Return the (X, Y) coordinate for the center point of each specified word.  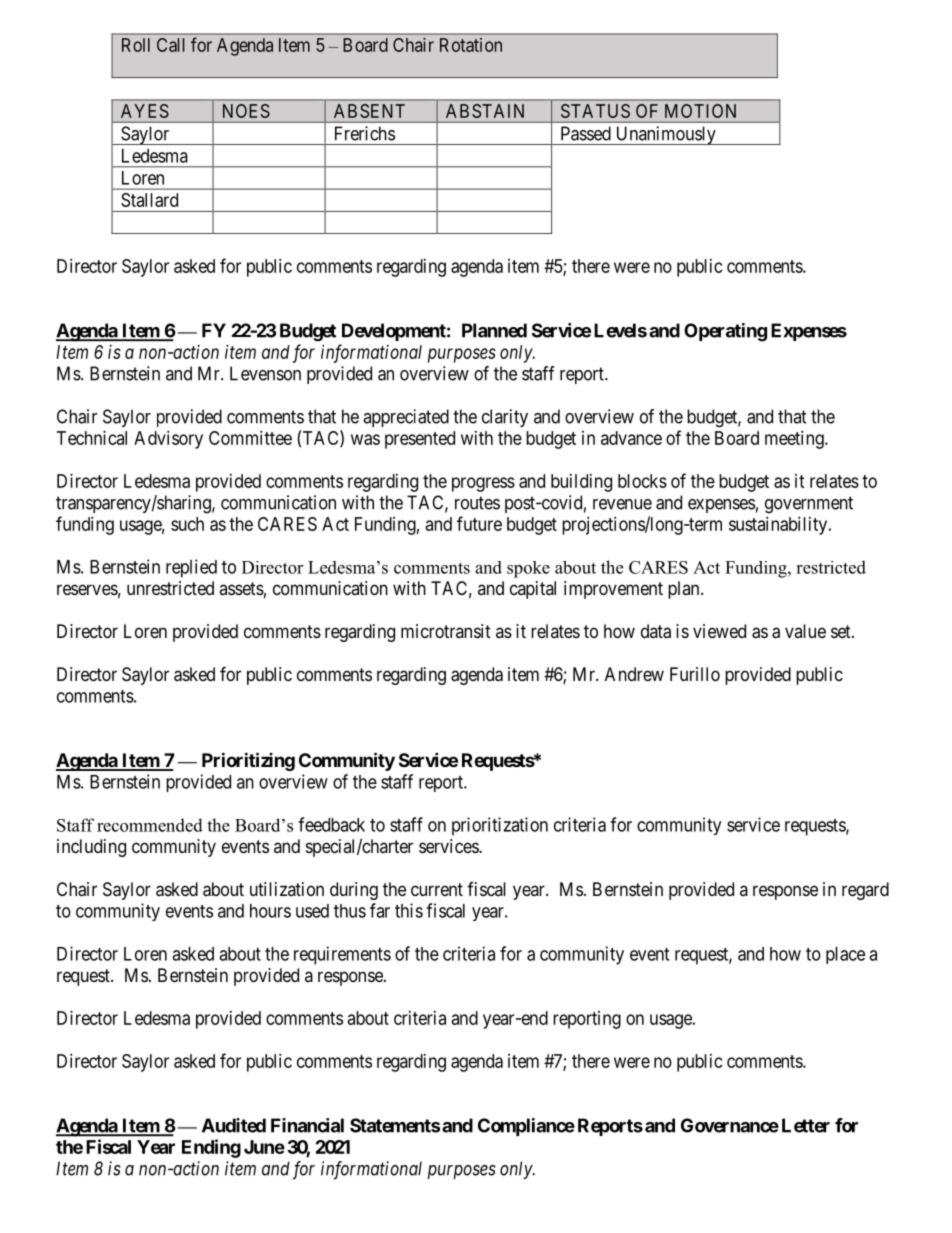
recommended (150, 825)
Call (170, 45)
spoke (528, 569)
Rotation (471, 45)
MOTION (700, 111)
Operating (725, 332)
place (845, 955)
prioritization (500, 826)
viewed (719, 631)
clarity (505, 418)
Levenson (265, 373)
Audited (234, 1125)
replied (191, 568)
